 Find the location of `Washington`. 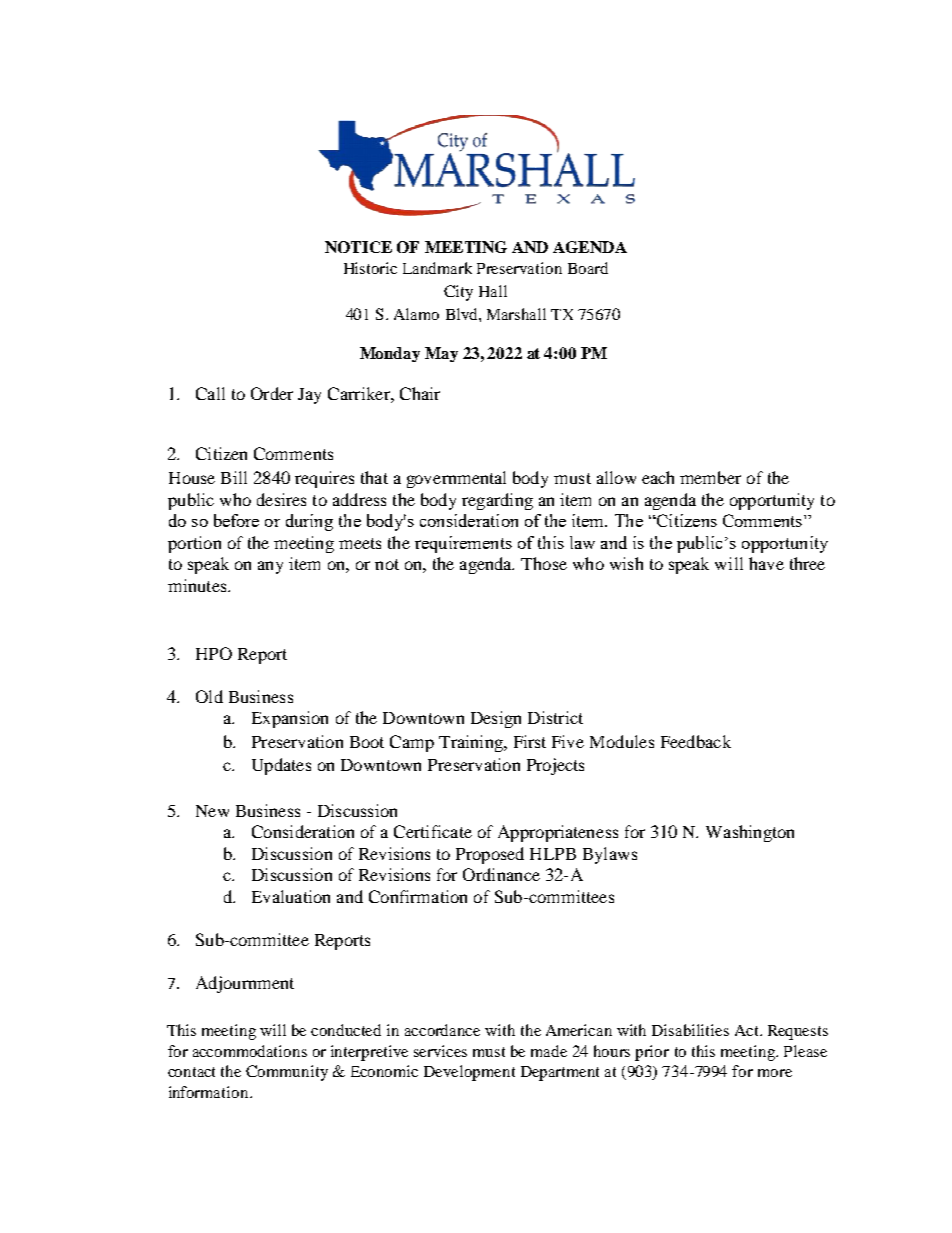

Washington is located at coordinates (750, 833).
